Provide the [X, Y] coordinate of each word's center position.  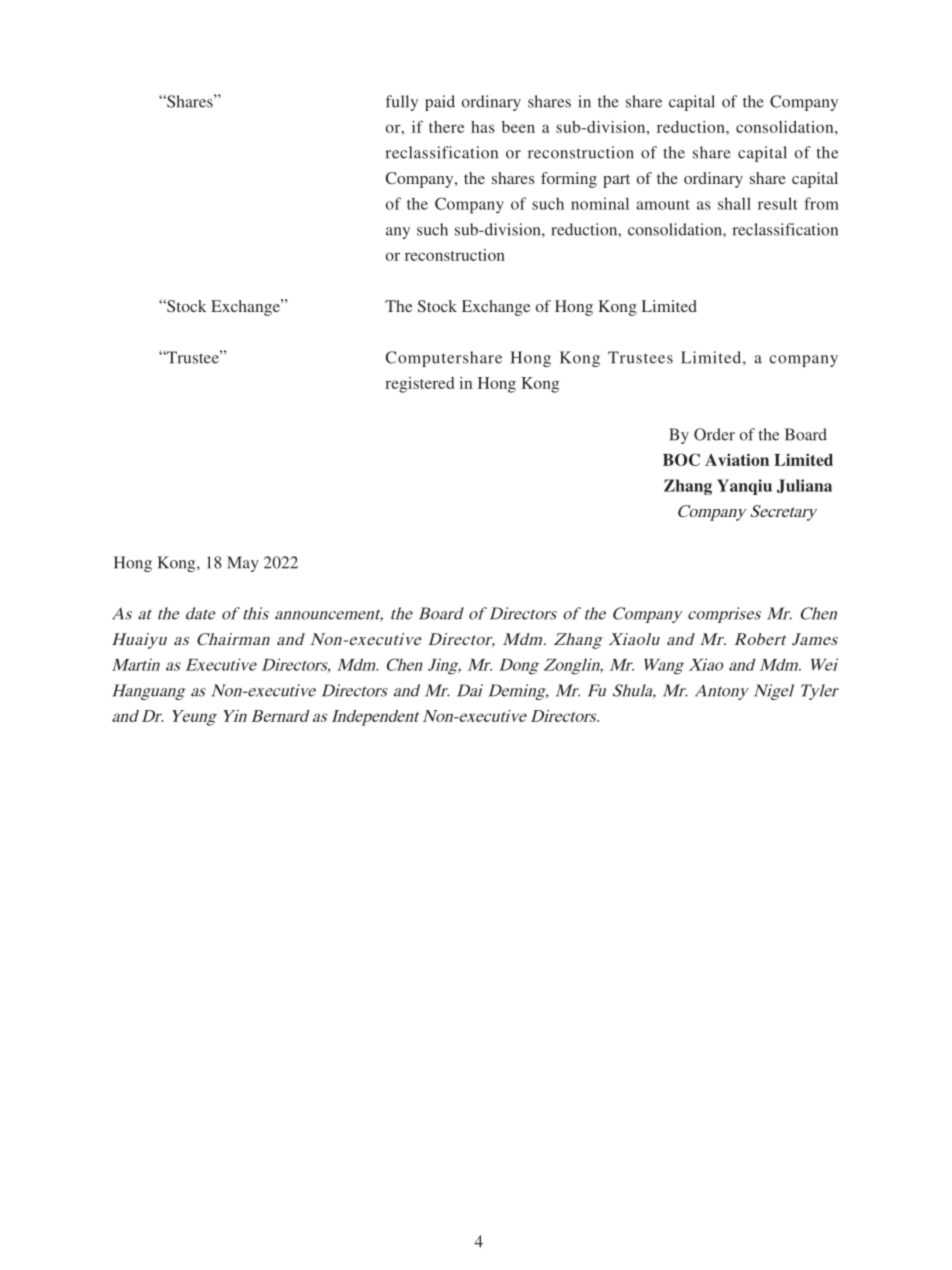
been [518, 127]
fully [402, 103]
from [821, 203]
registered [419, 385]
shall [734, 203]
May [243, 564]
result [778, 203]
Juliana [804, 486]
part [616, 181]
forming [569, 180]
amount [663, 204]
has [483, 127]
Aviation [737, 459]
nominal [600, 203]
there [446, 127]
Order [714, 434]
